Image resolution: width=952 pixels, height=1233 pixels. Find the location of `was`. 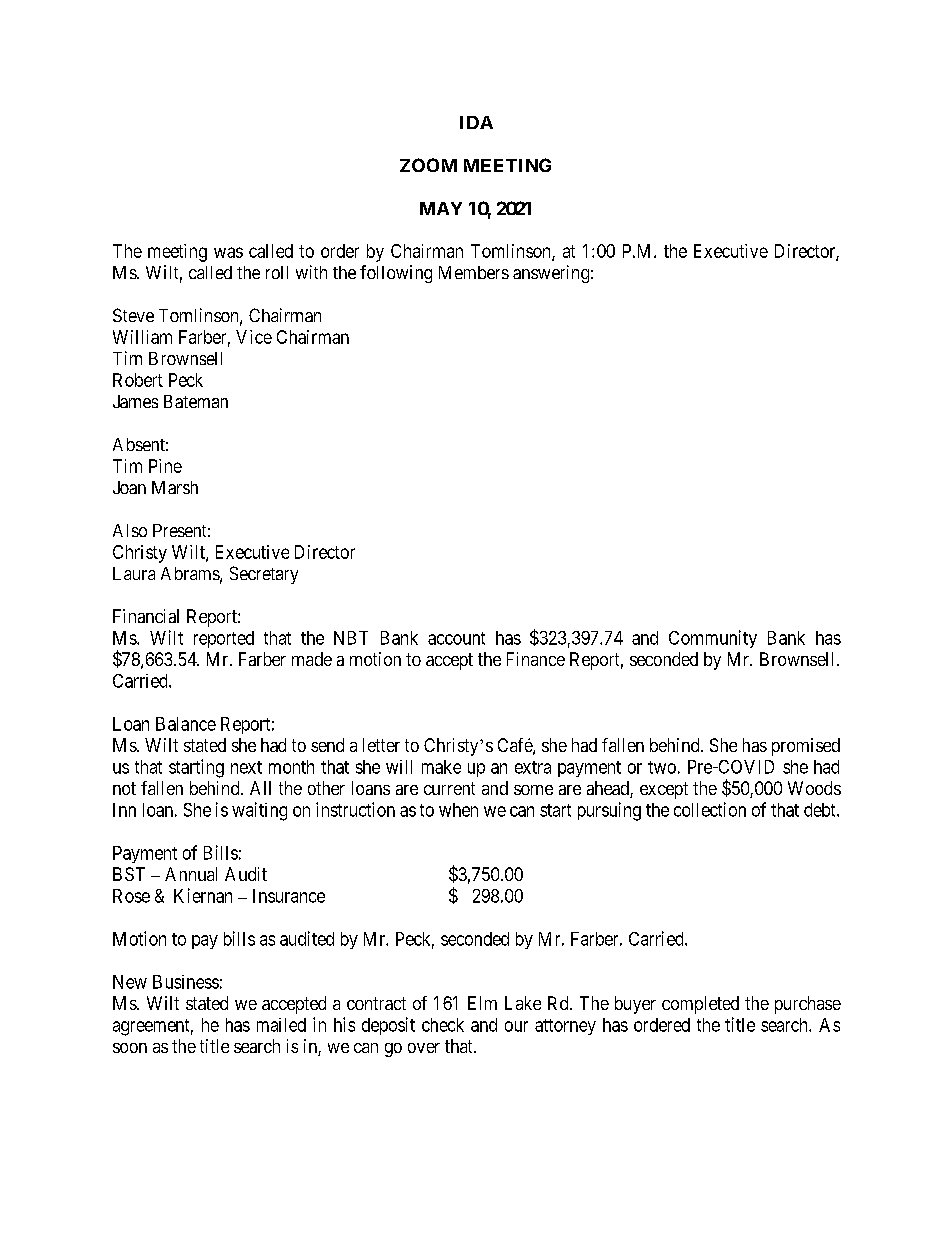

was is located at coordinates (228, 252).
